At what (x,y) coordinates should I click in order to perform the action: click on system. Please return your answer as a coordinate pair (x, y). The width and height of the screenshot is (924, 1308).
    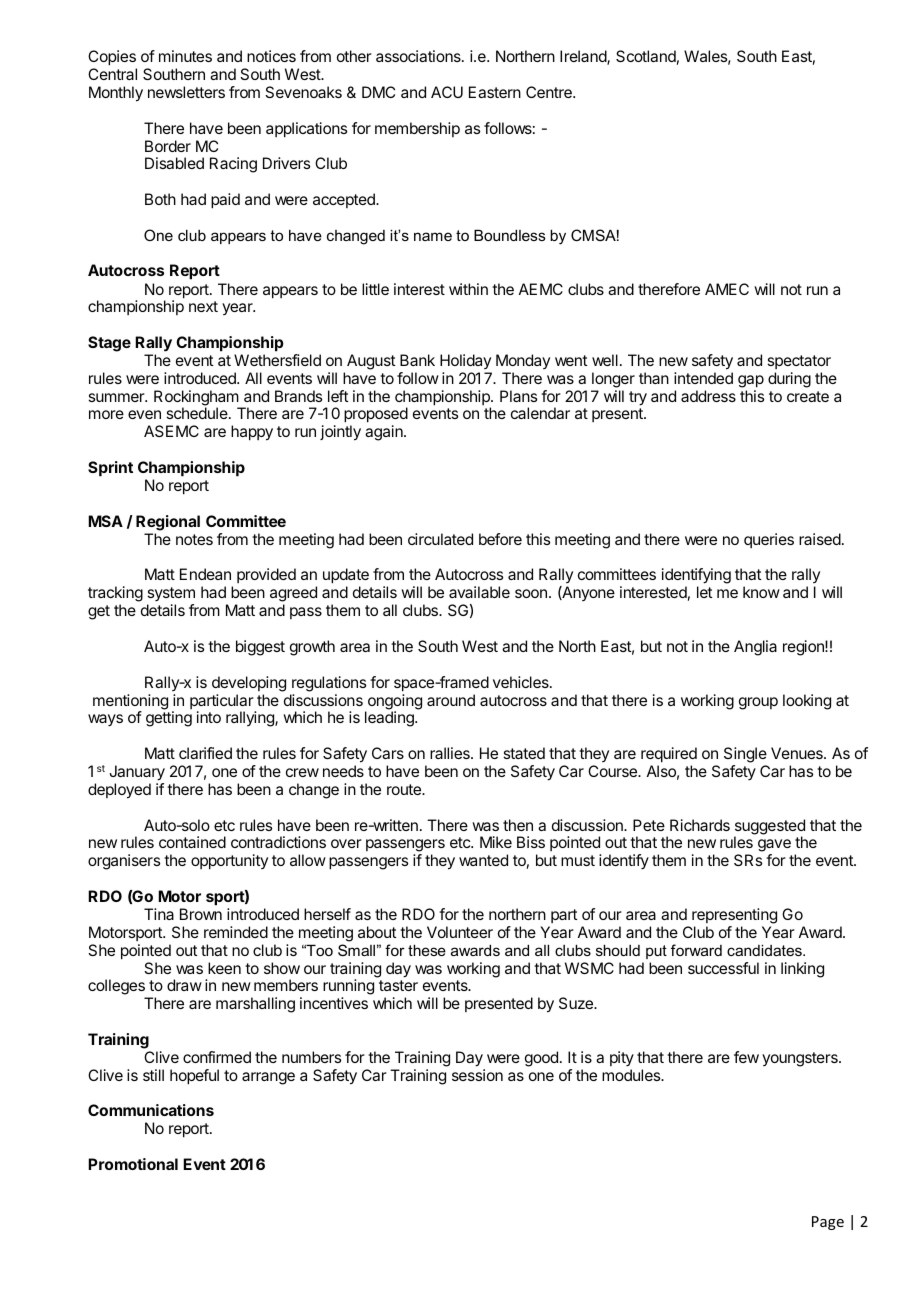
    Looking at the image, I should click on (171, 594).
